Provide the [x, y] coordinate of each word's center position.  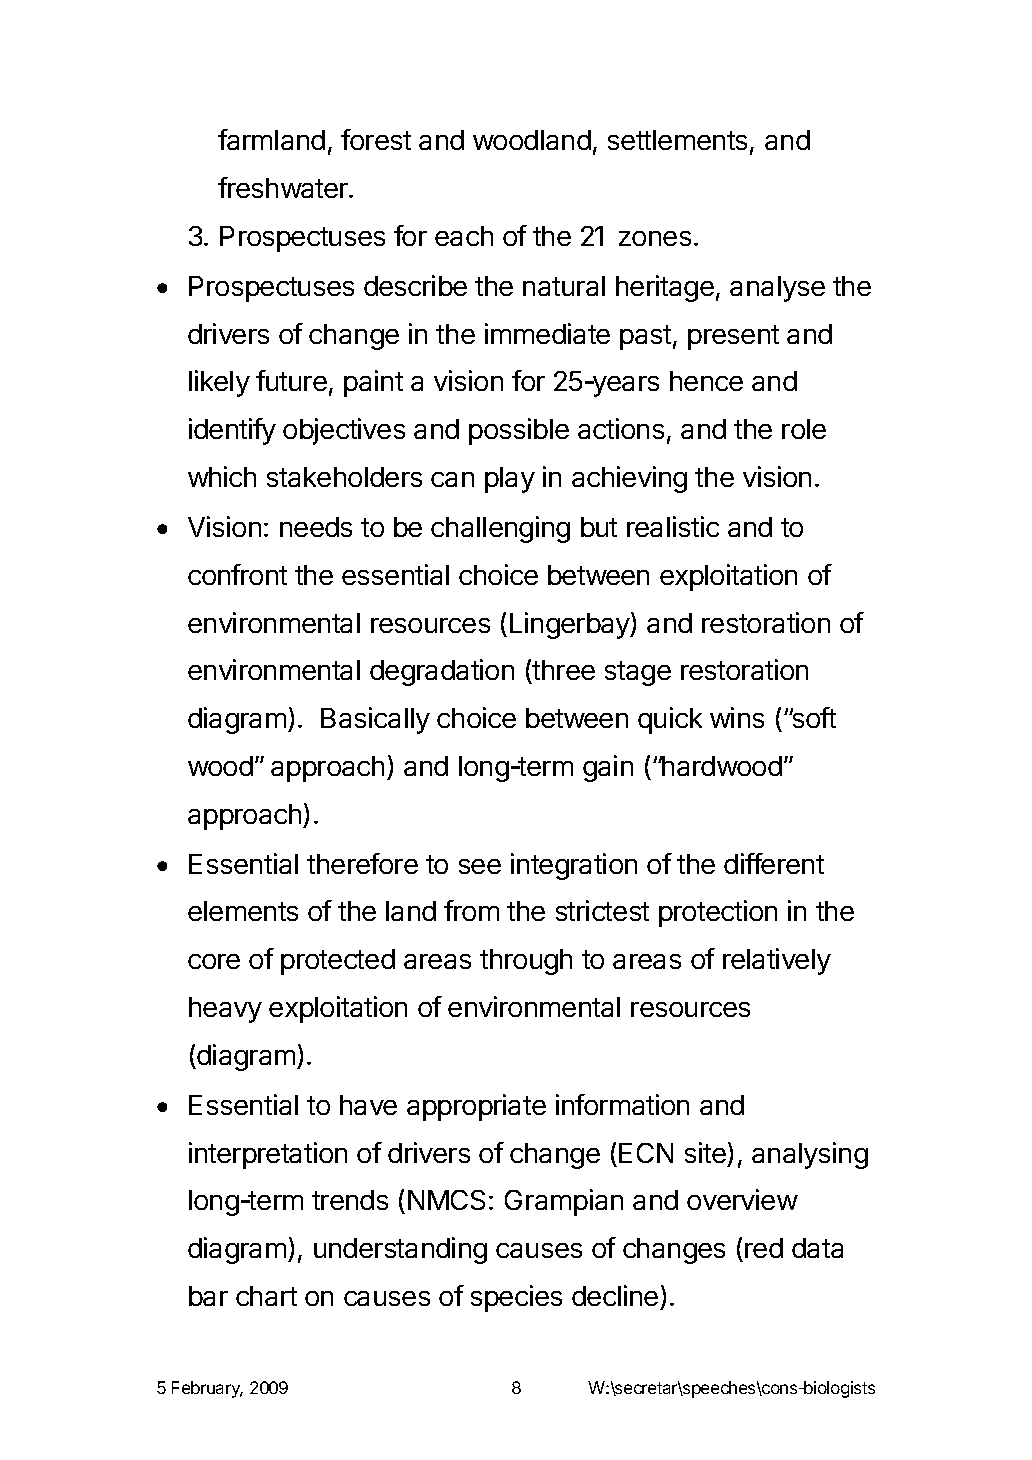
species [516, 1298]
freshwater [284, 187]
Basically [375, 720]
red [764, 1248]
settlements [677, 140]
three [563, 672]
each [464, 236]
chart [266, 1296]
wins [737, 717]
